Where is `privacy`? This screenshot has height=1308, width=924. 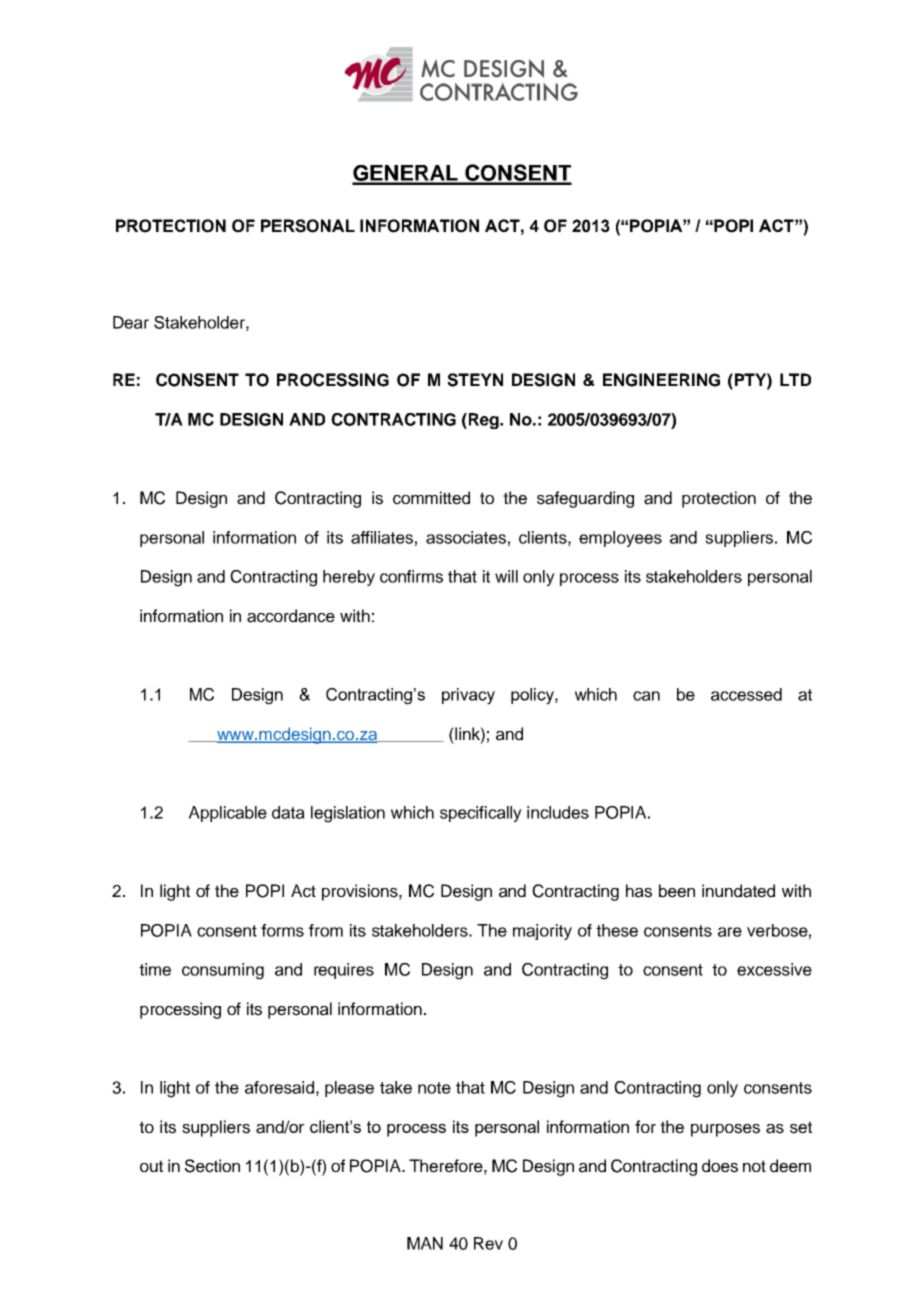
privacy is located at coordinates (468, 696).
